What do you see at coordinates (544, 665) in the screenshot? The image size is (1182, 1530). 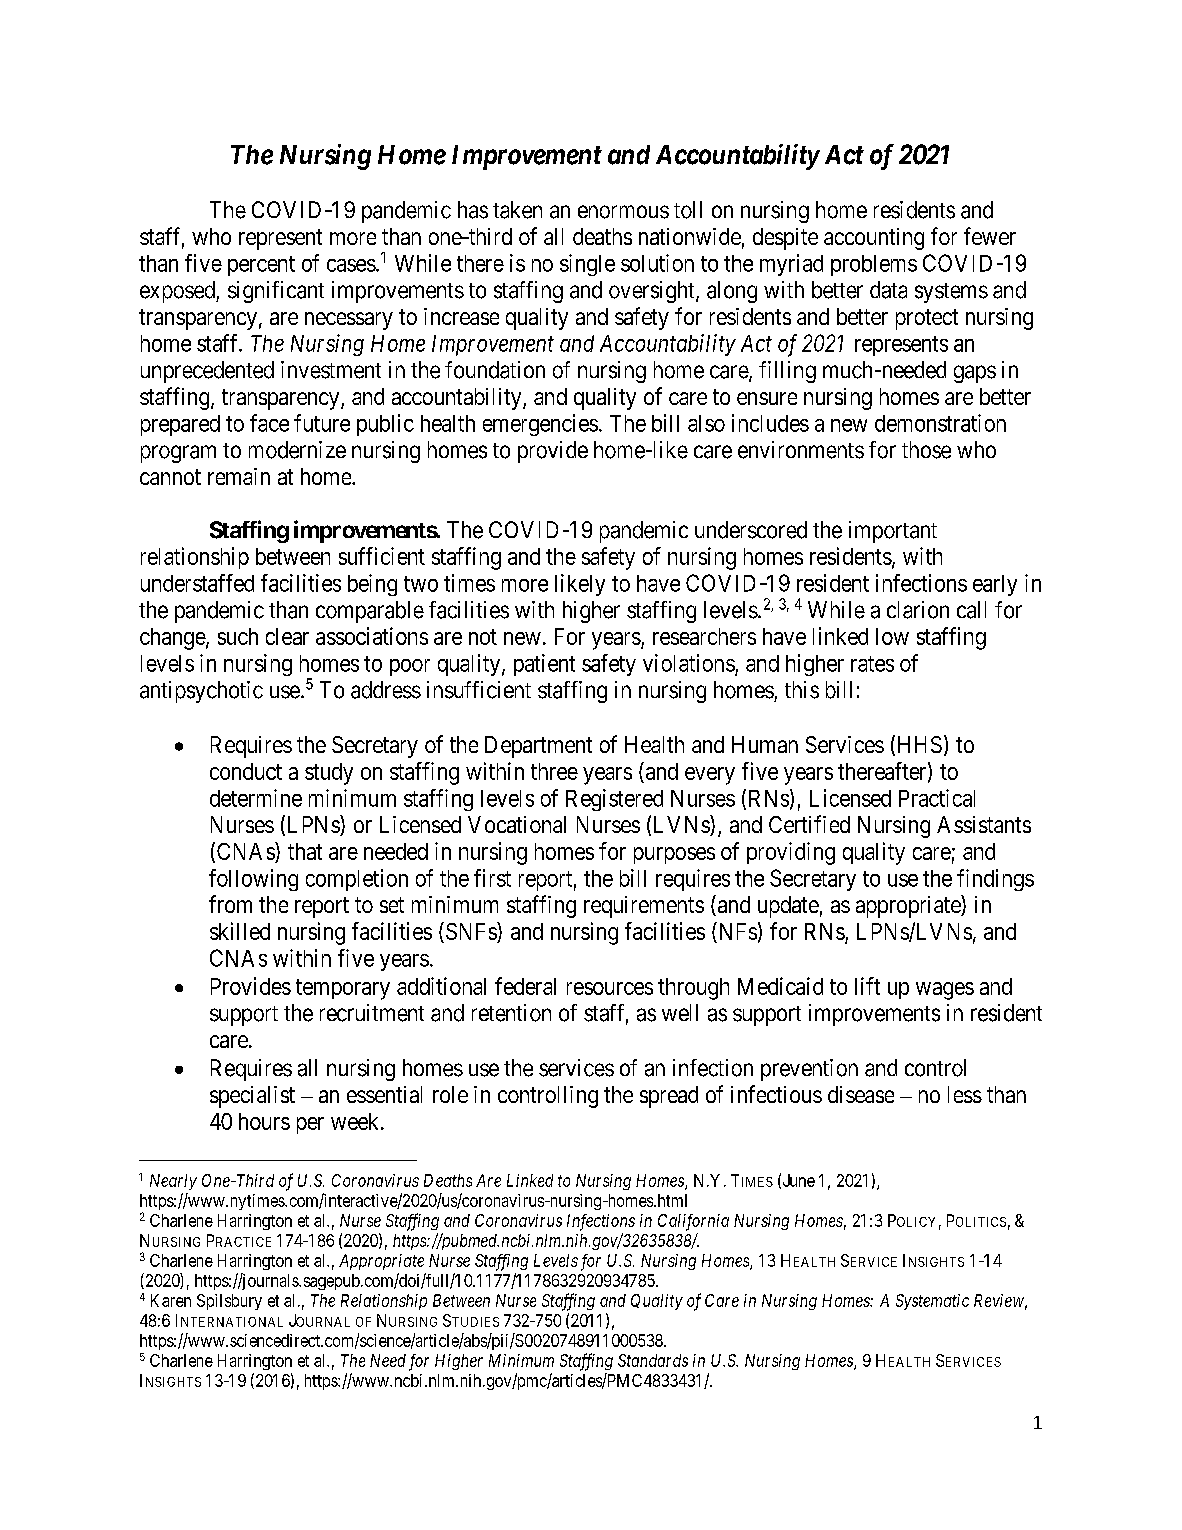 I see `patient` at bounding box center [544, 665].
